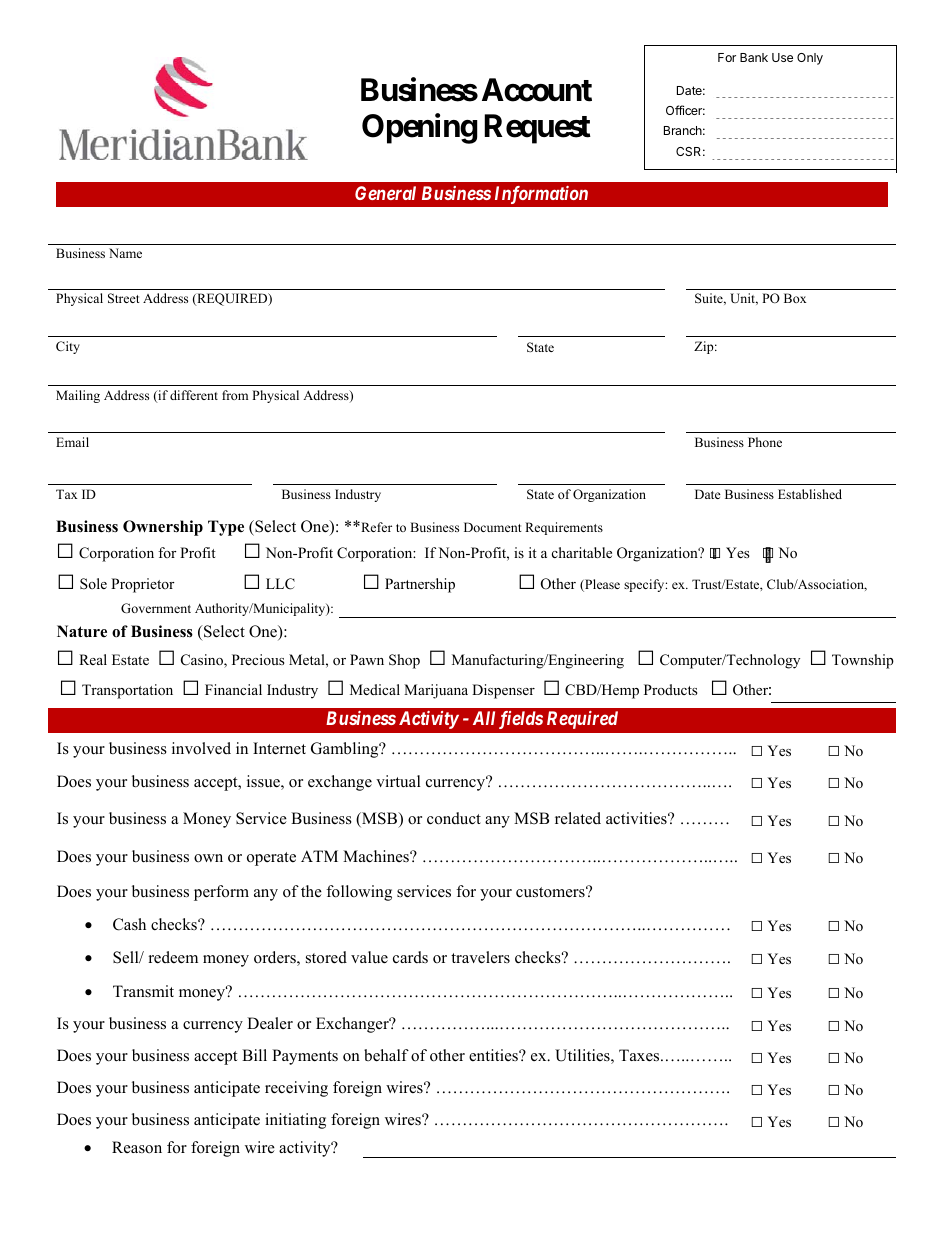  Describe the element at coordinates (125, 253) in the document. I see `Name` at that location.
